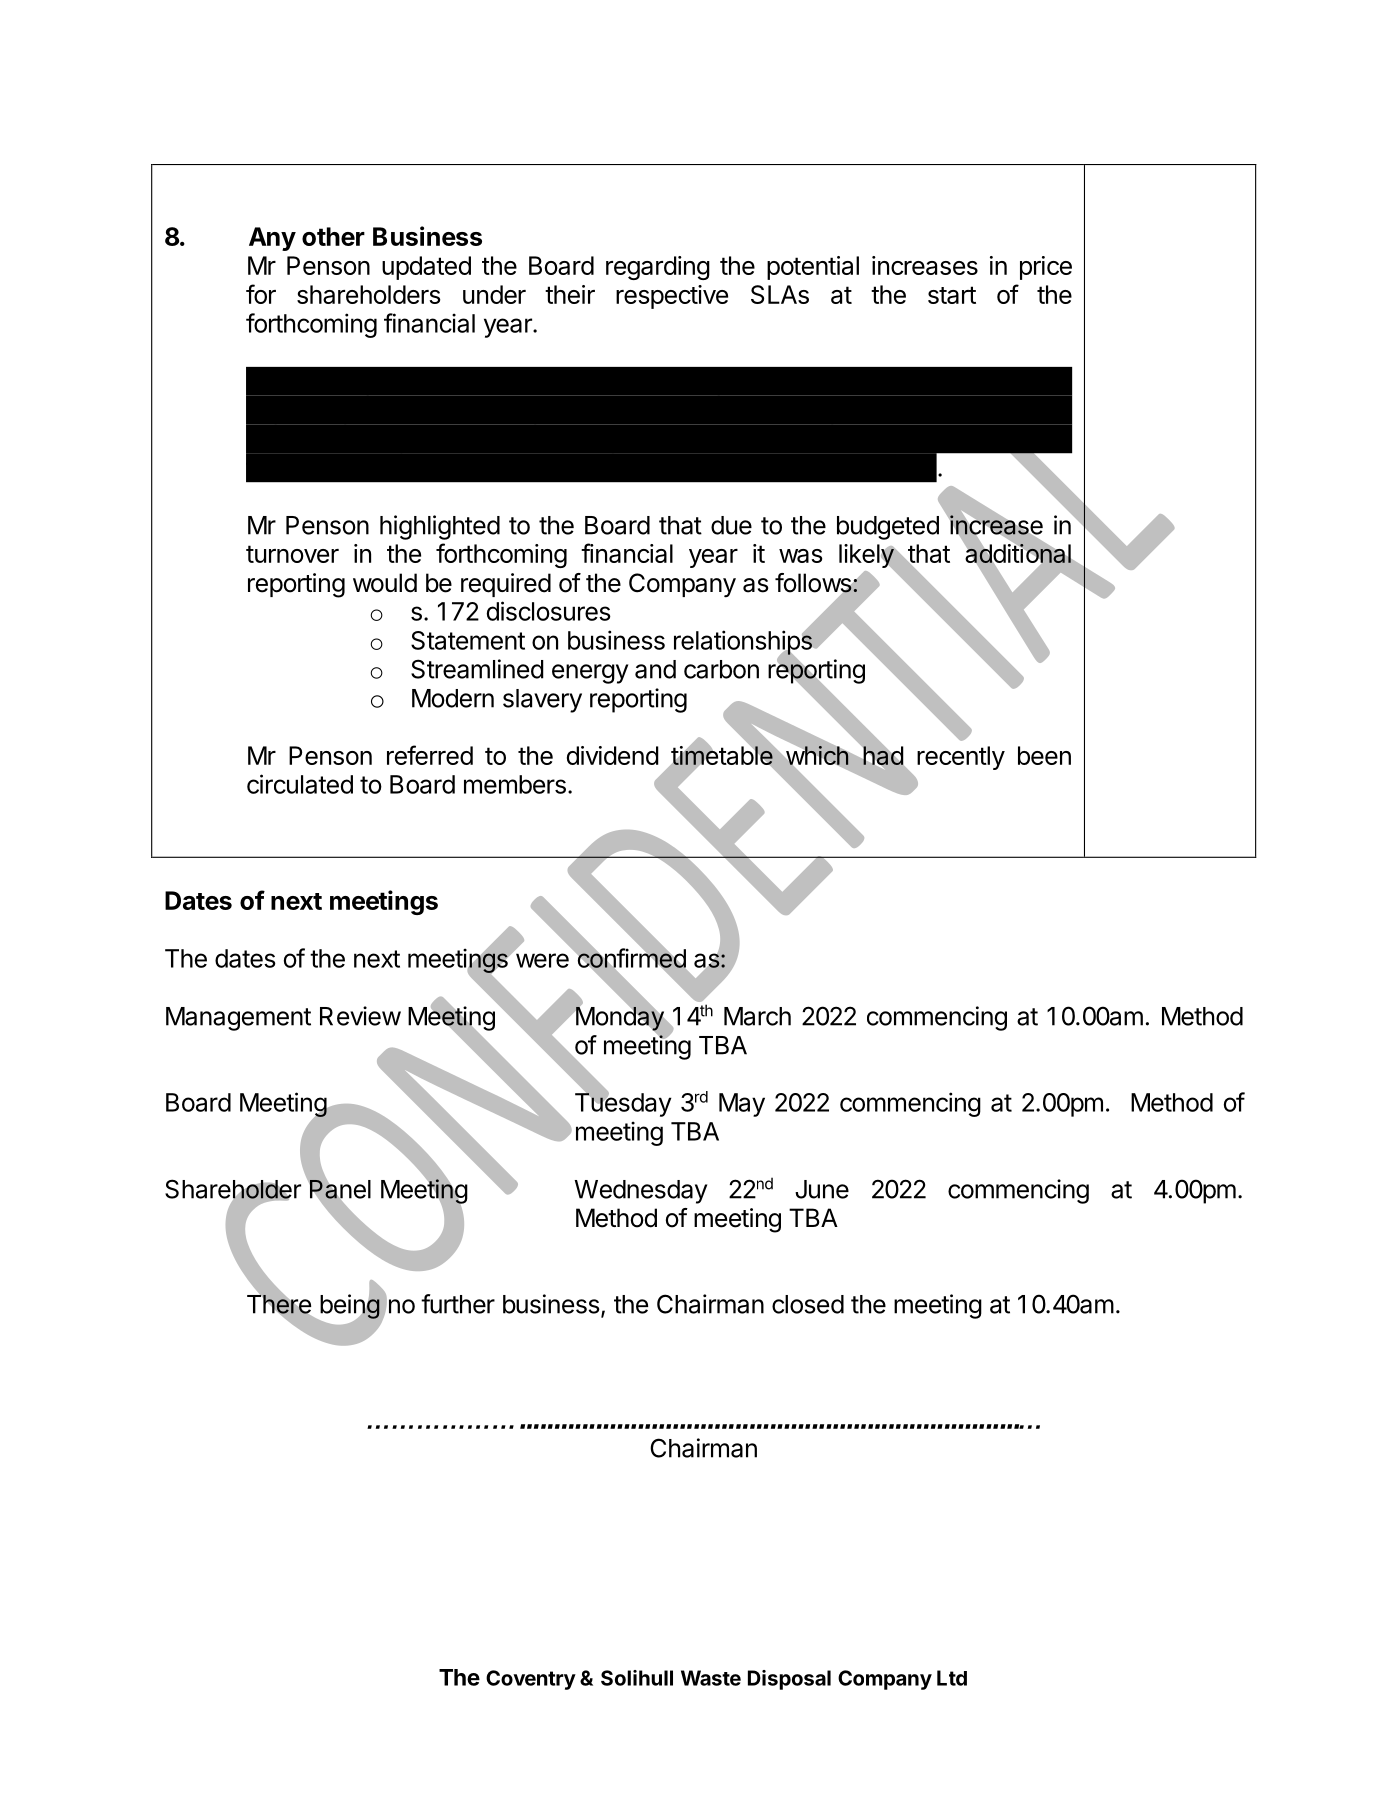 Image resolution: width=1394 pixels, height=1804 pixels. Describe the element at coordinates (531, 1680) in the document. I see `Coventry` at that location.
